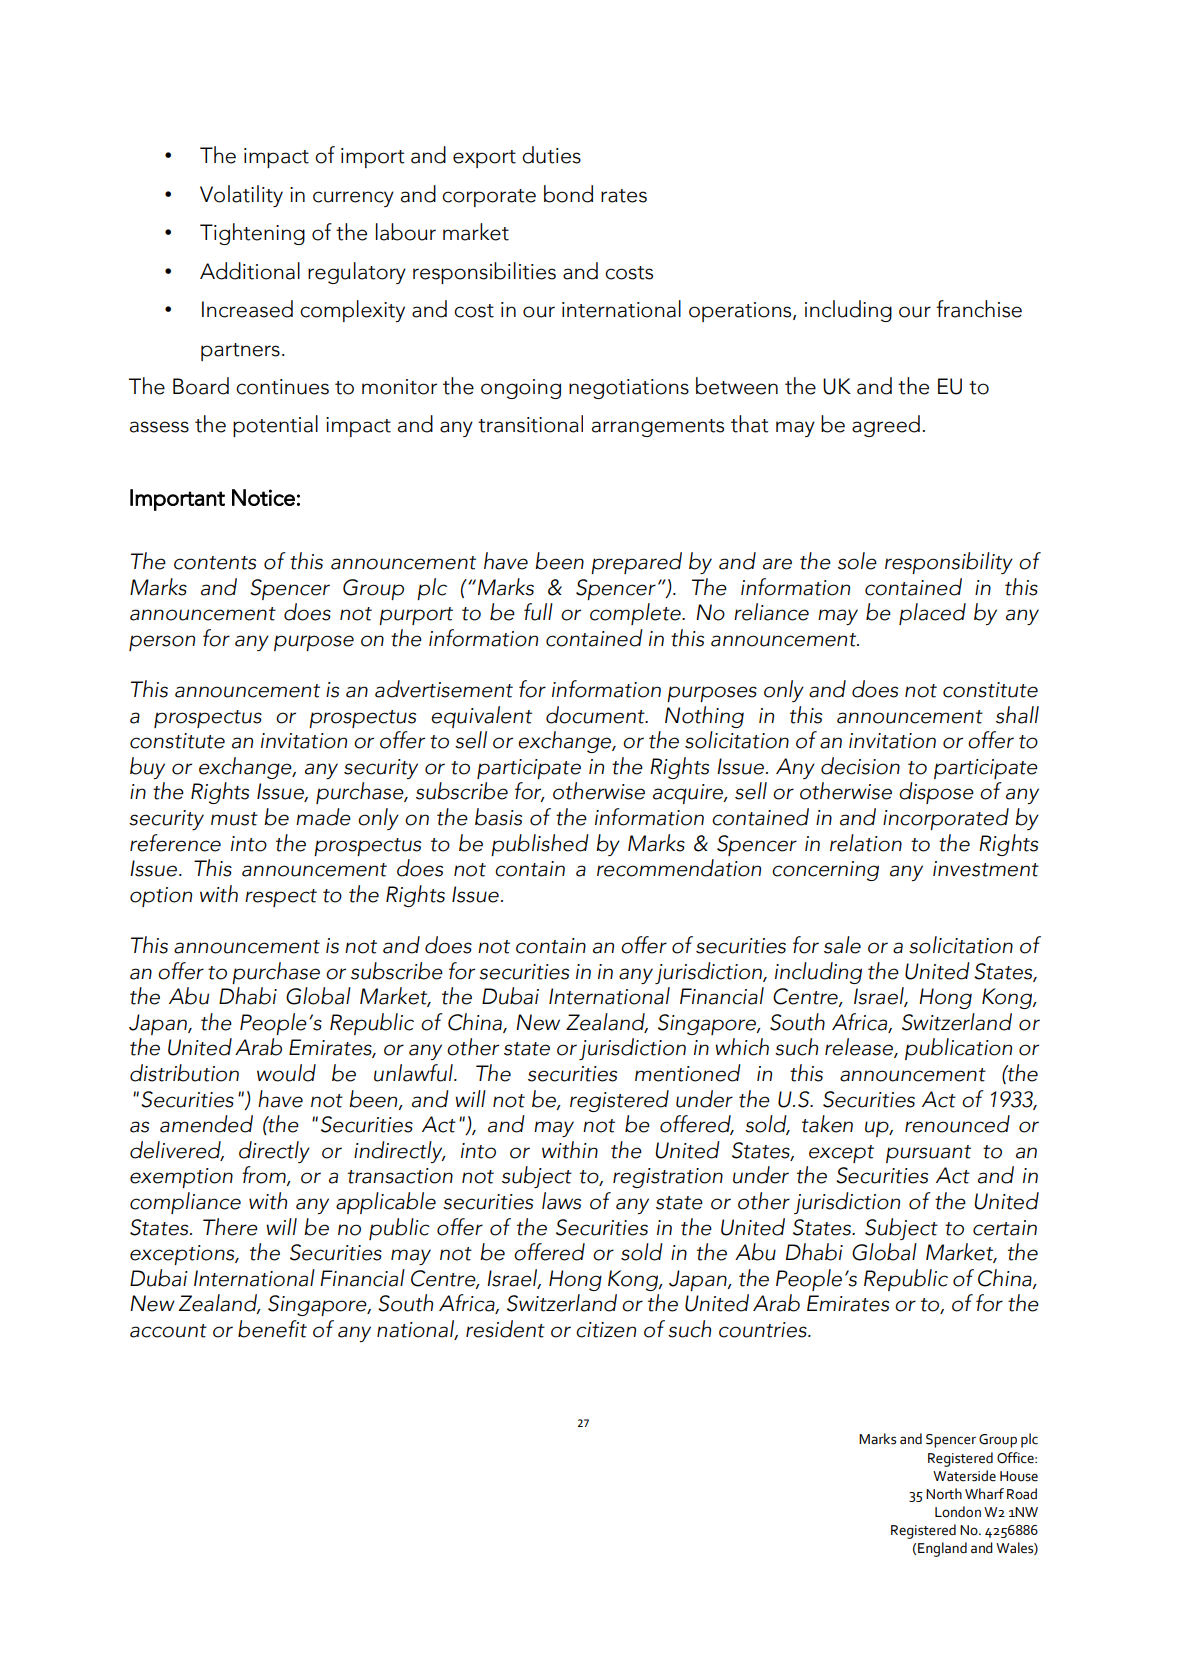 The image size is (1181, 1671). I want to click on would, so click(286, 1073).
